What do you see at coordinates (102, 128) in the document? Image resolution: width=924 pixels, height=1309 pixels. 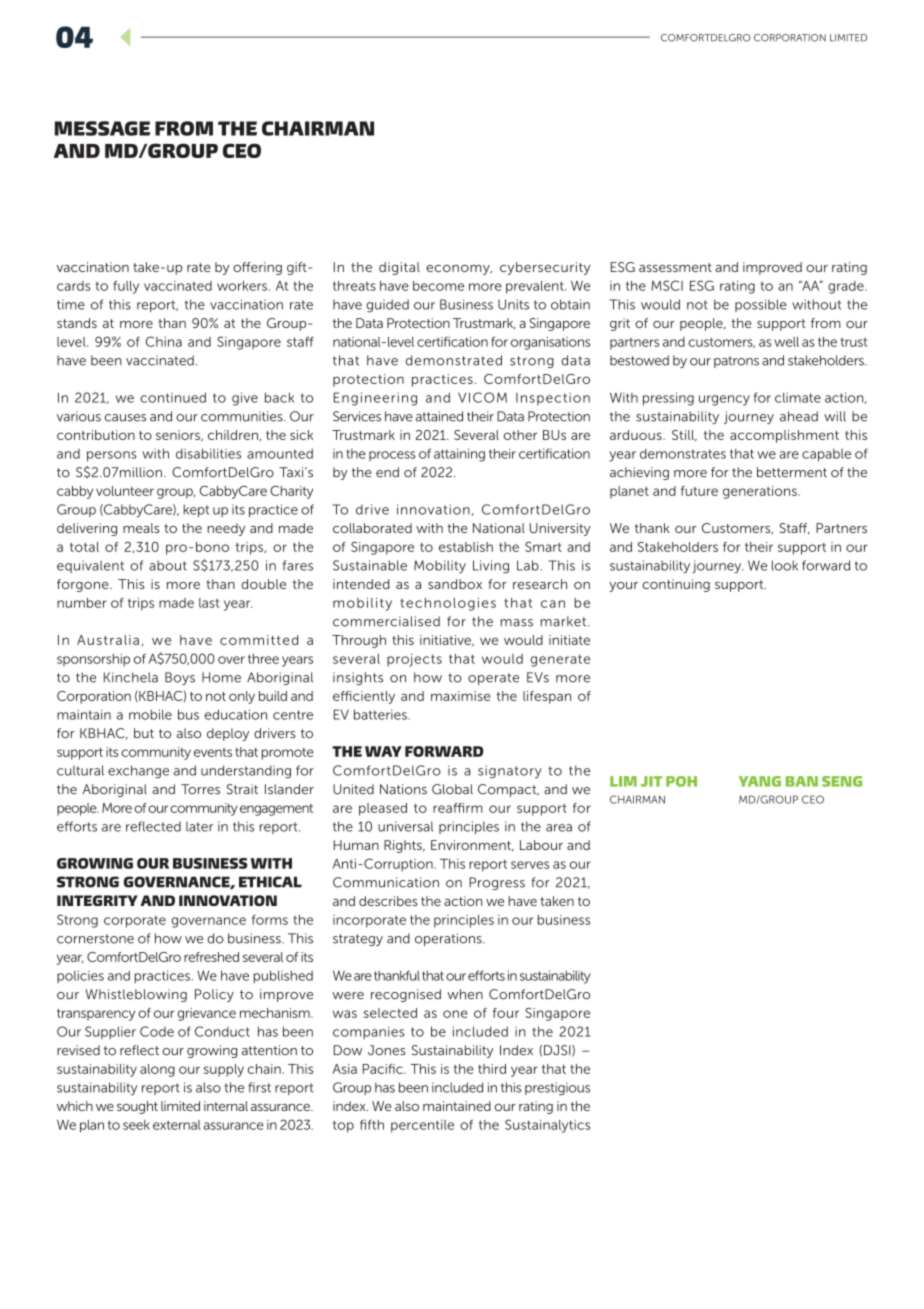 I see `MESSAGE` at bounding box center [102, 128].
